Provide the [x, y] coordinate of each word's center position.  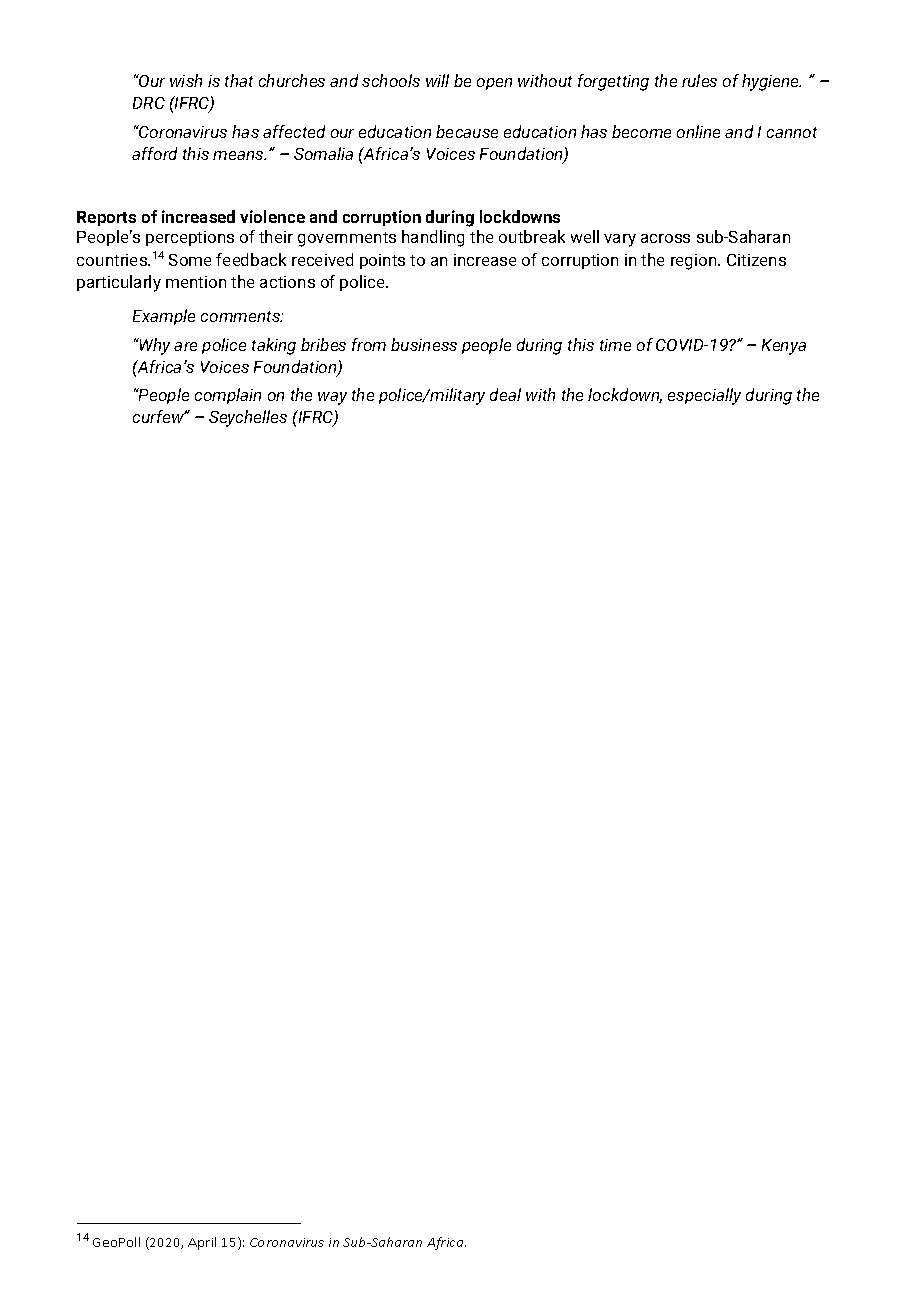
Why [154, 346]
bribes [323, 344]
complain [228, 396]
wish [186, 80]
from [369, 344]
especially [704, 396]
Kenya [784, 347]
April [202, 1243]
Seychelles [248, 418]
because [467, 131]
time [615, 345]
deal [505, 394]
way [332, 398]
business [424, 344]
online [698, 131]
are [185, 346]
